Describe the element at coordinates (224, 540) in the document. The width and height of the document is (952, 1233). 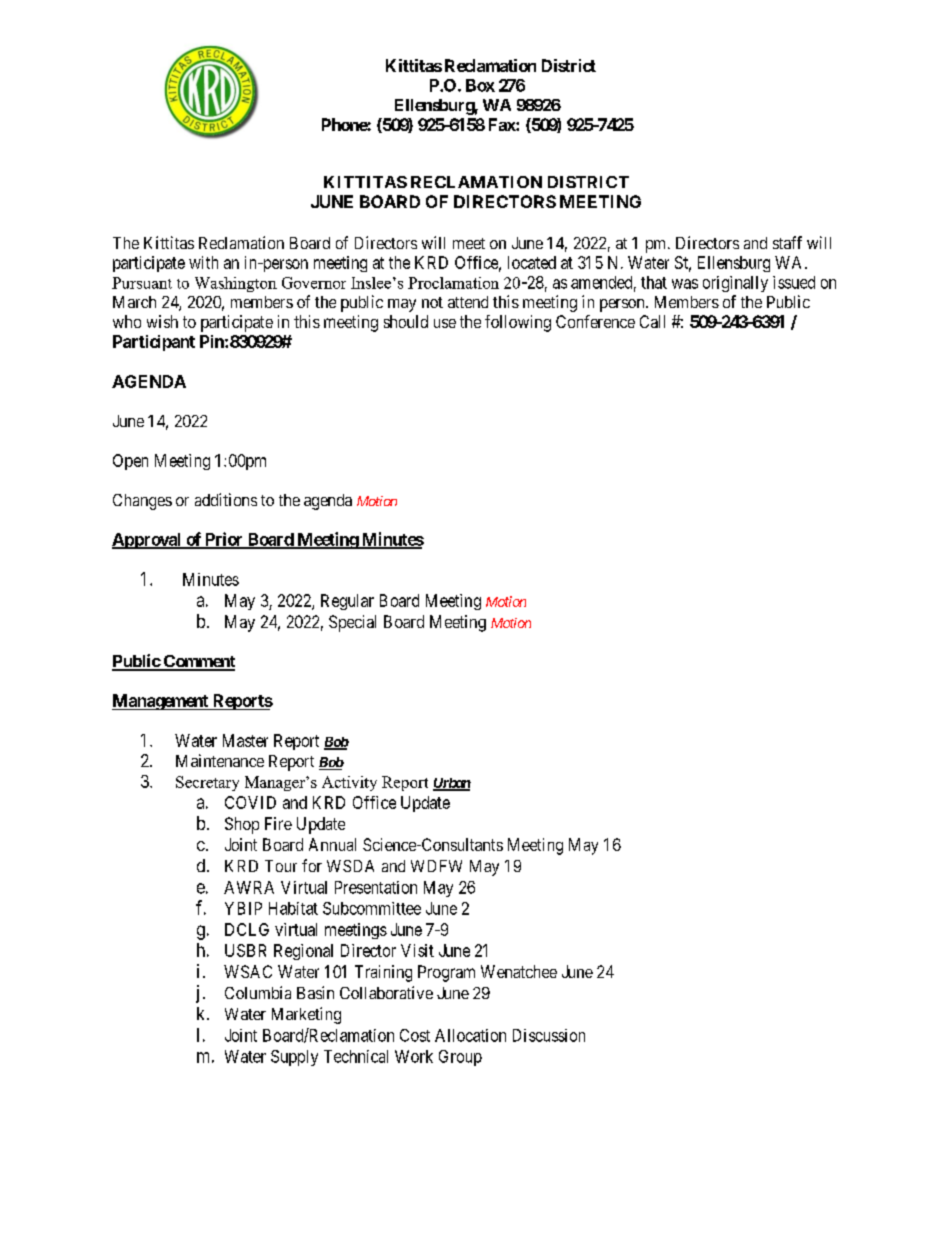
I see `Prior` at that location.
